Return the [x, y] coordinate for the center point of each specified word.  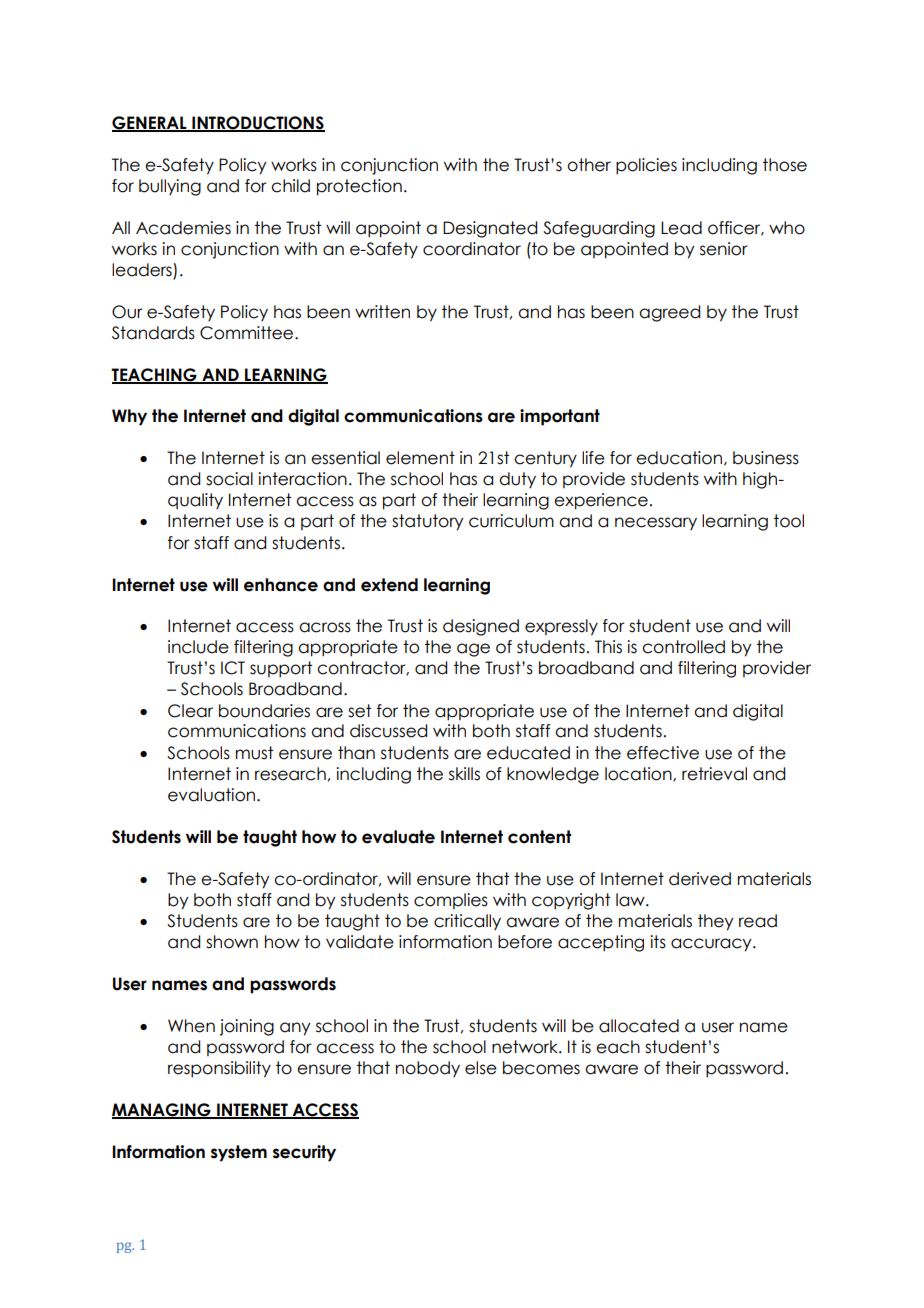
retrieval [714, 774]
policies [646, 166]
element [420, 458]
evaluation [213, 795]
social [229, 479]
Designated [490, 229]
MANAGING [162, 1110]
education [679, 458]
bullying [170, 187]
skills [464, 774]
